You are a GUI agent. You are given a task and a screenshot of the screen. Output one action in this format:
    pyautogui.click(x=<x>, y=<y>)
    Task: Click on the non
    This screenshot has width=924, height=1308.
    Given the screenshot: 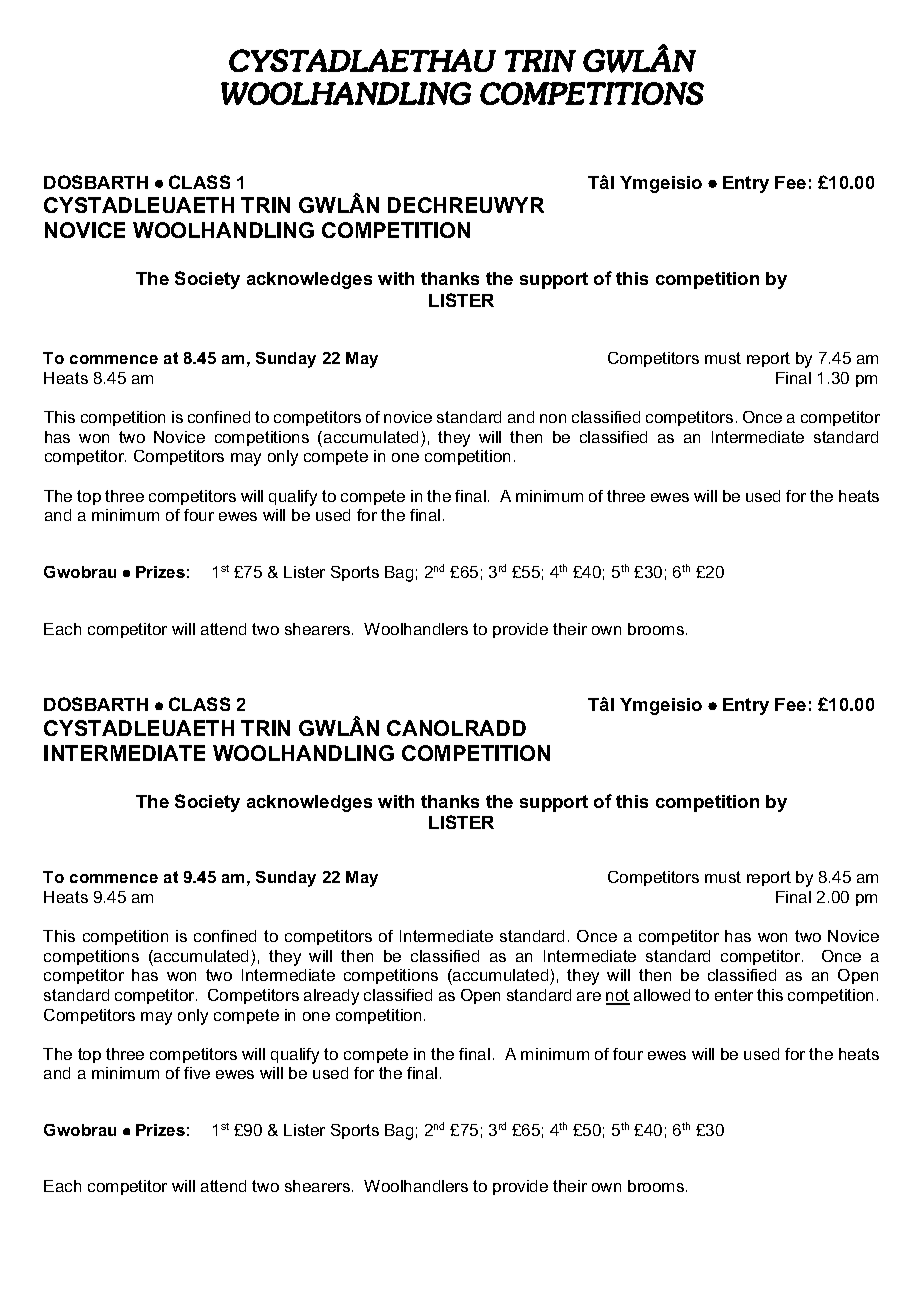 What is the action you would take?
    pyautogui.click(x=553, y=418)
